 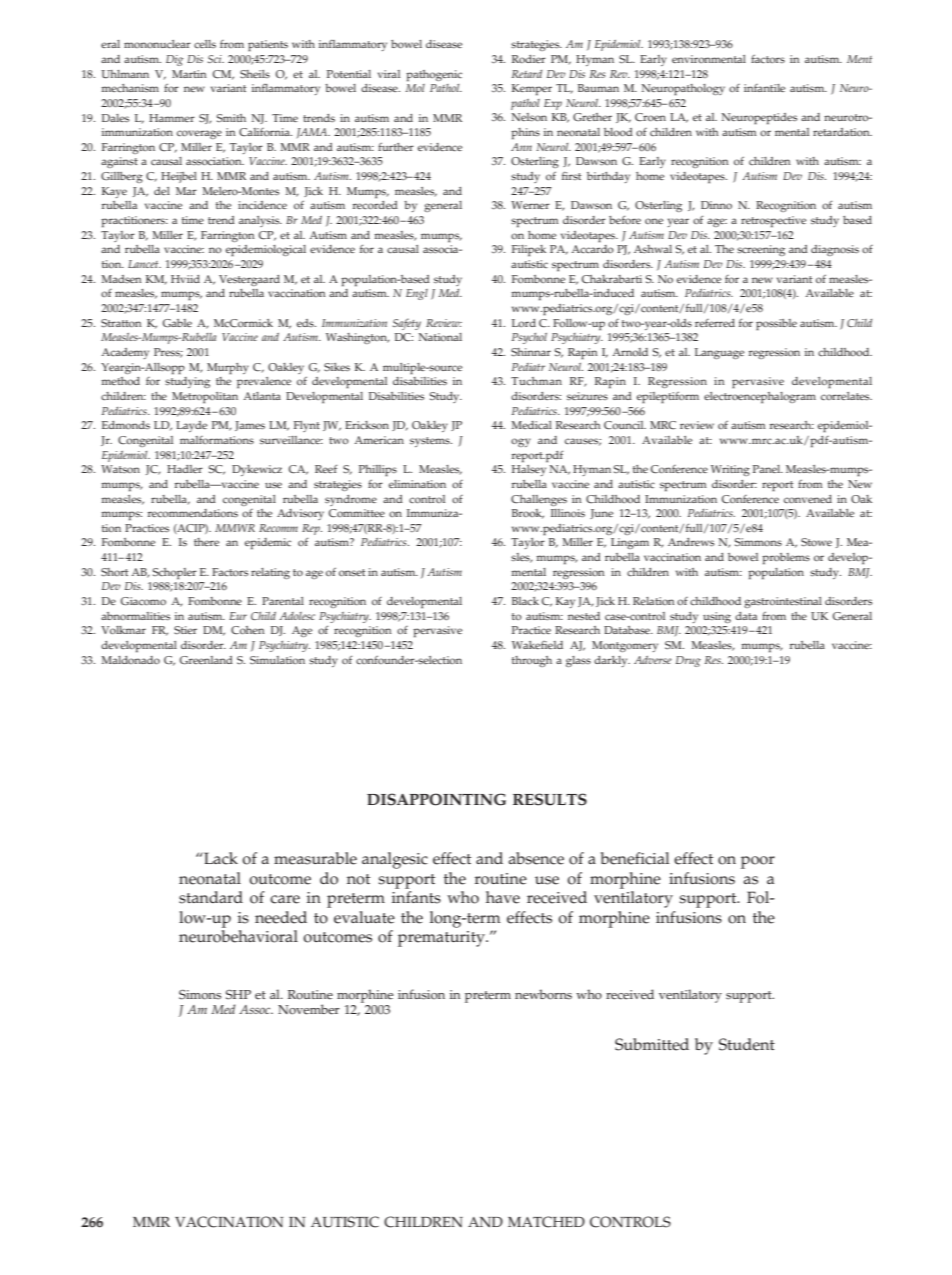 I want to click on Student, so click(x=747, y=1044).
